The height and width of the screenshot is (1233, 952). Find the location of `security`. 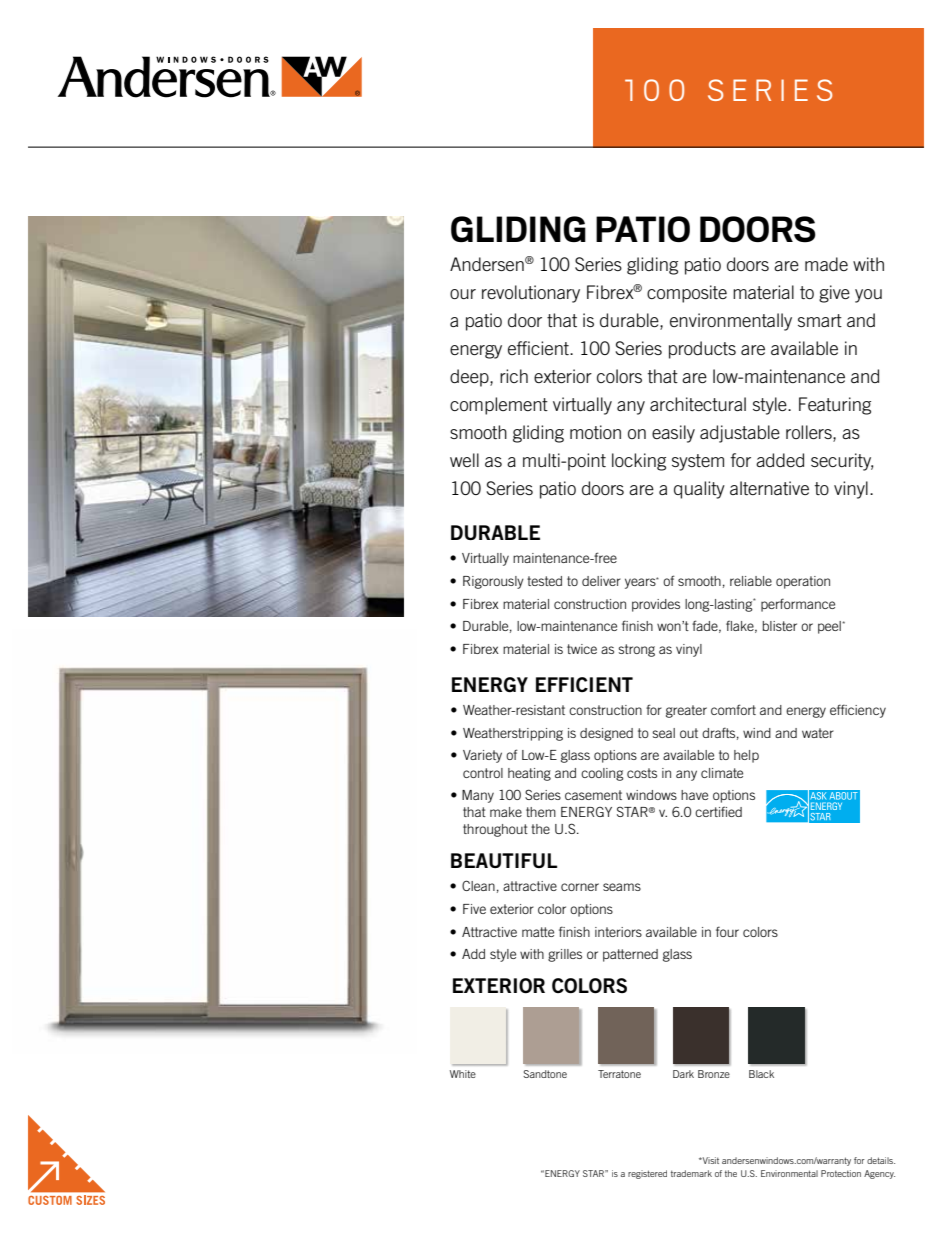

security is located at coordinates (842, 462).
